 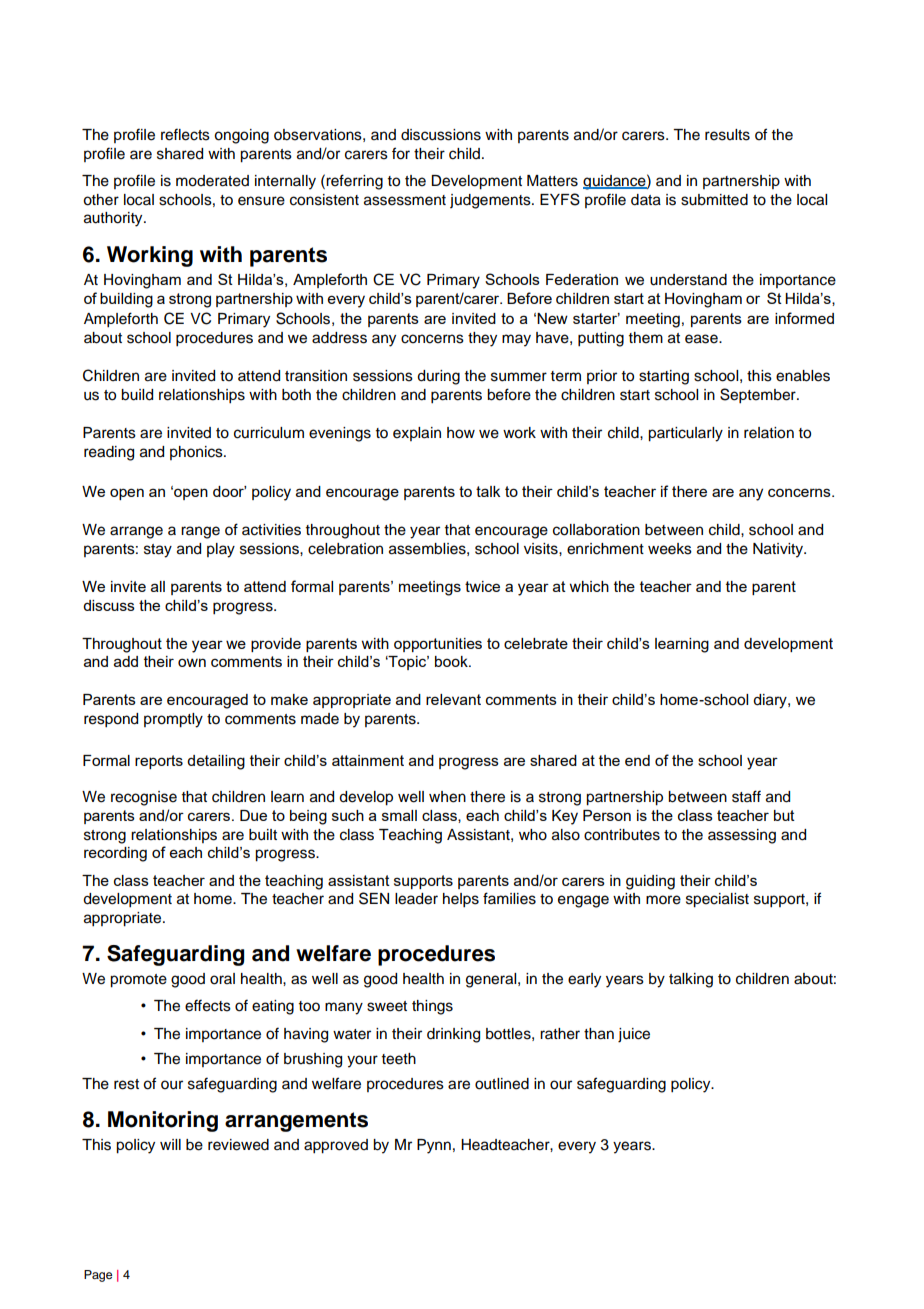 What do you see at coordinates (212, 181) in the screenshot?
I see `moderated` at bounding box center [212, 181].
